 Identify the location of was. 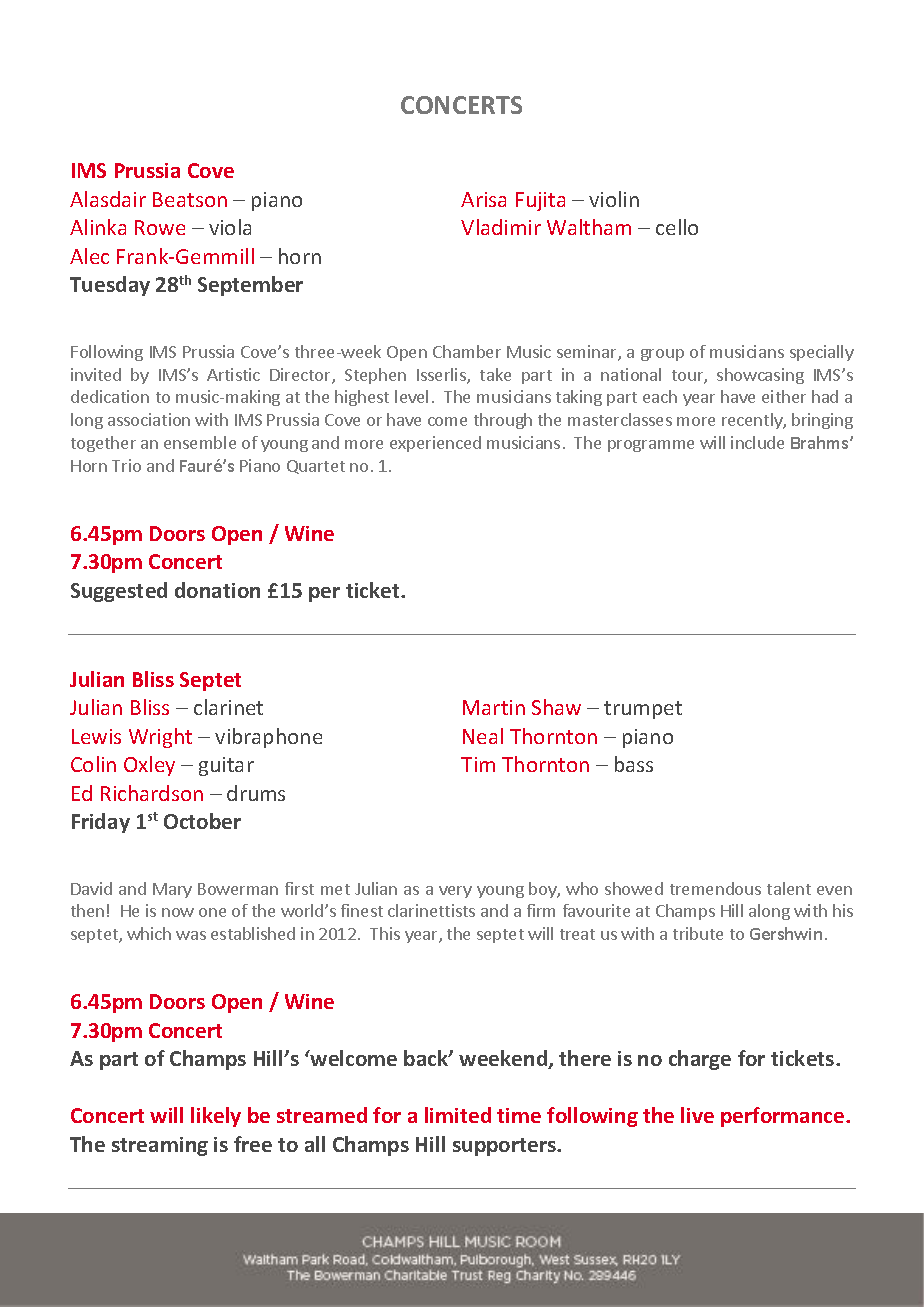
(191, 935).
